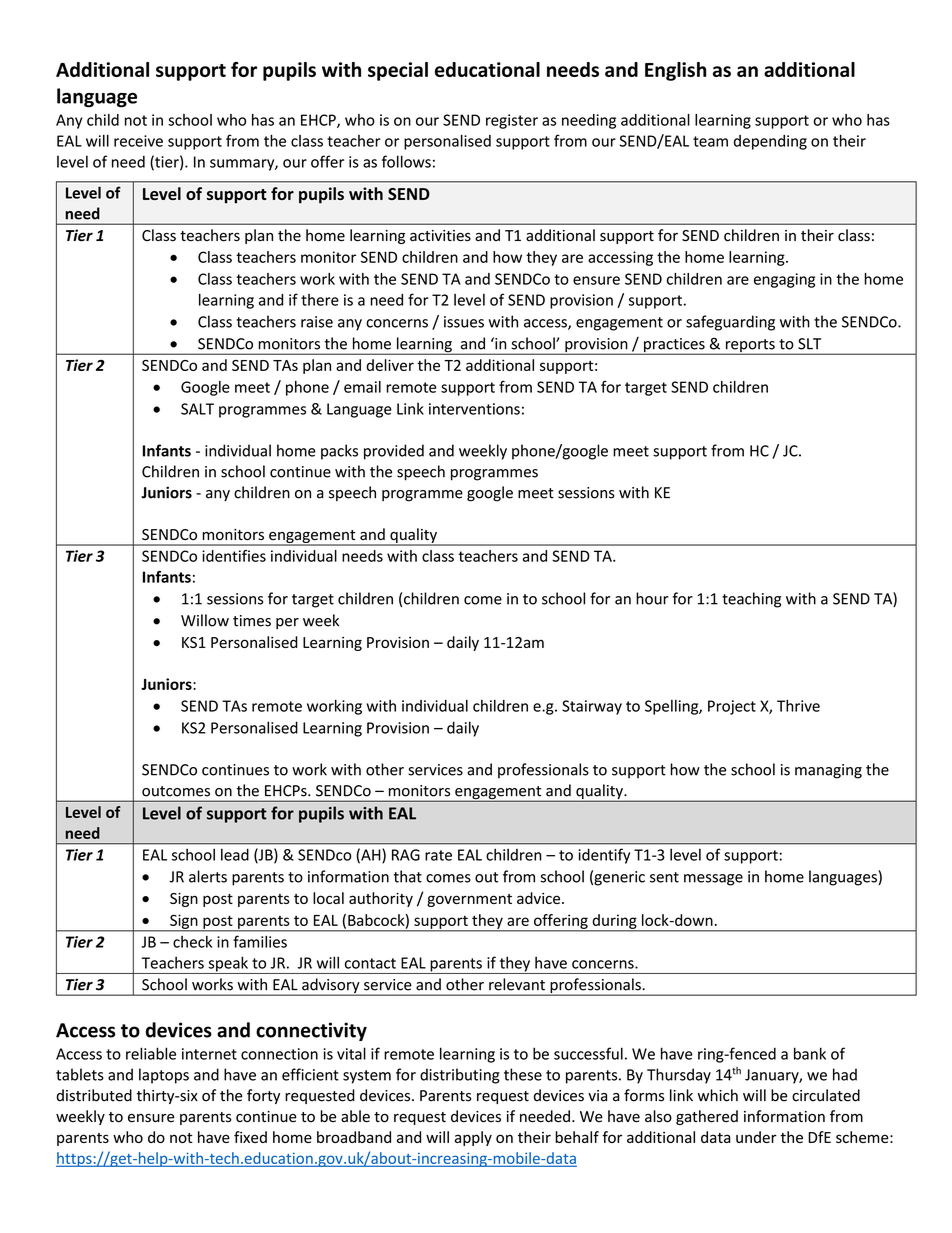 Image resolution: width=952 pixels, height=1233 pixels. Describe the element at coordinates (394, 452) in the screenshot. I see `provided` at that location.
